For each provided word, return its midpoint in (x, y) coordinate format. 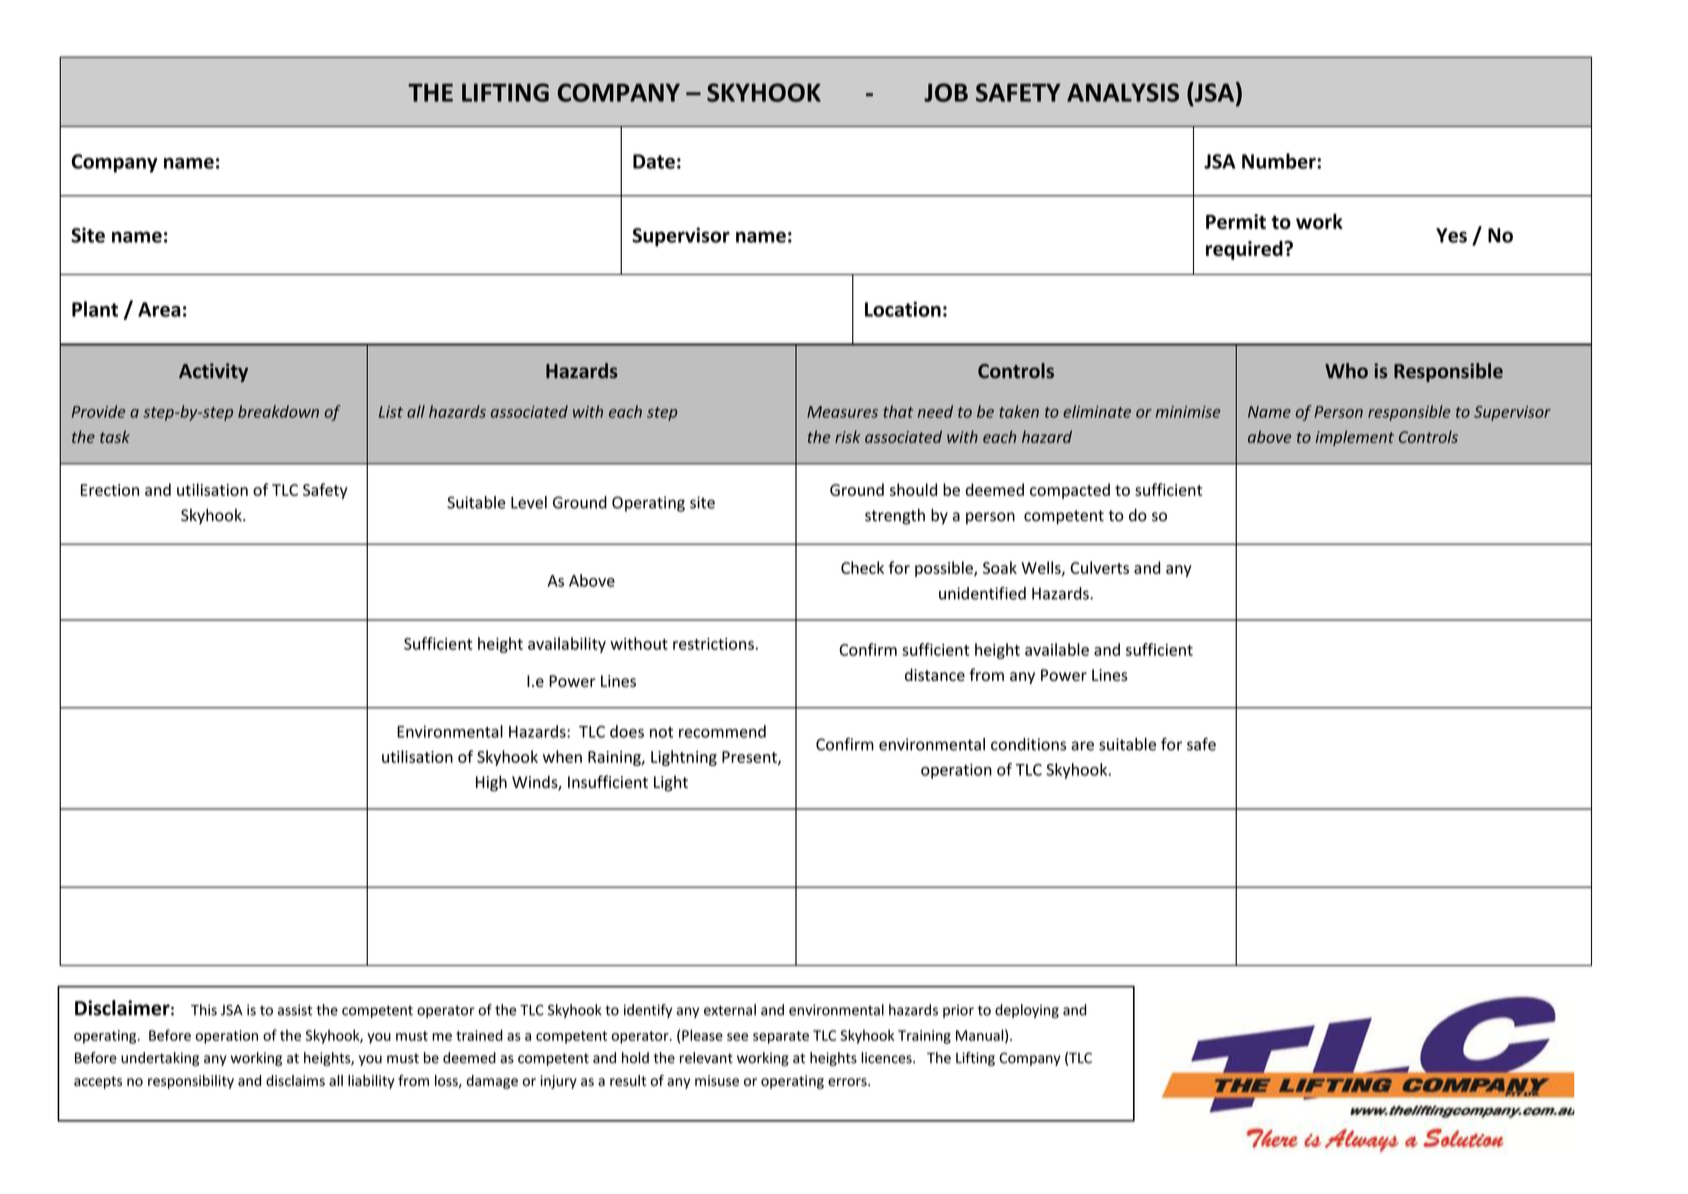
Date (654, 161)
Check (862, 567)
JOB (946, 92)
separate (781, 1037)
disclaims (295, 1080)
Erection (110, 490)
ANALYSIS (1123, 92)
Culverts (1099, 567)
